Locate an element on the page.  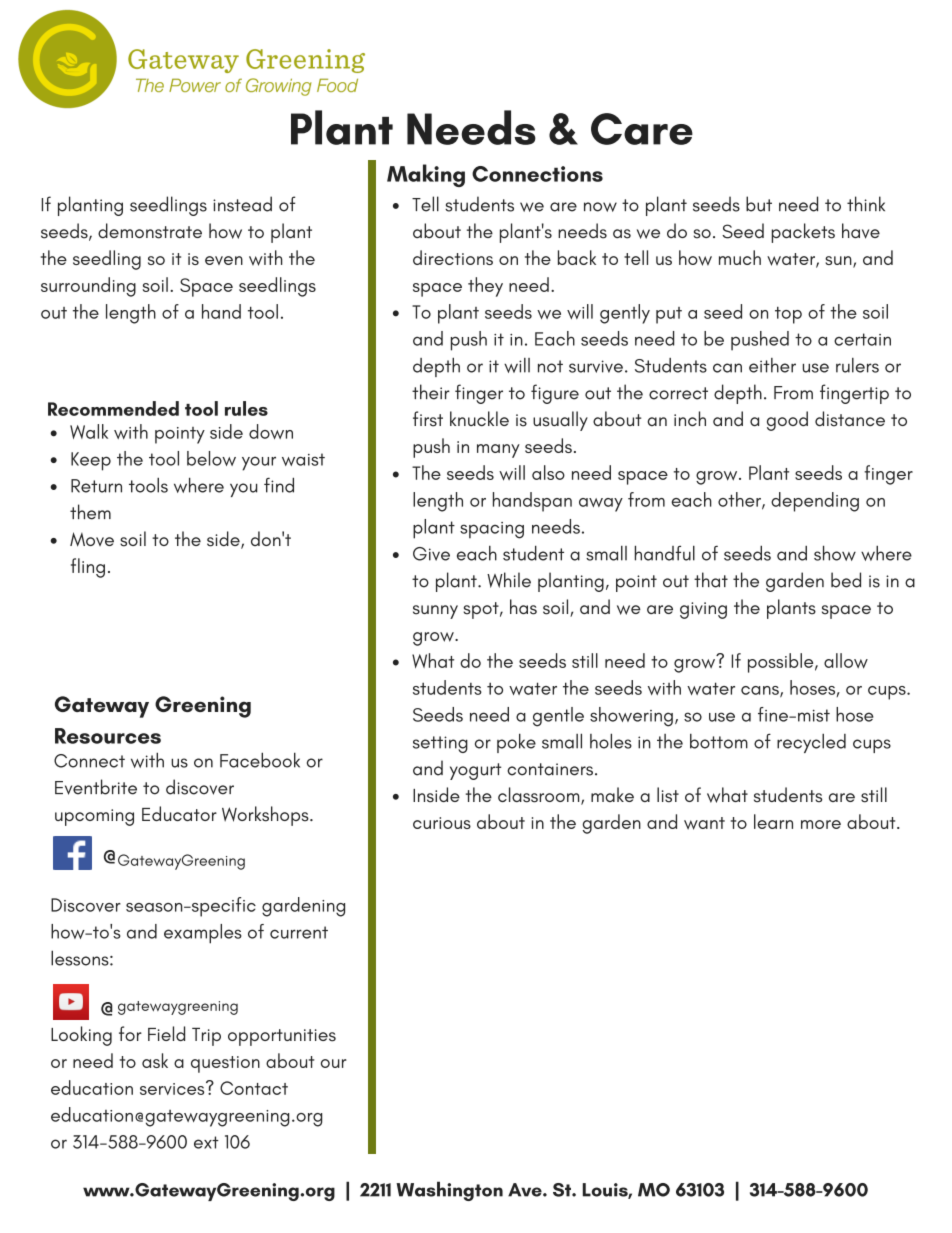
Making is located at coordinates (426, 175).
